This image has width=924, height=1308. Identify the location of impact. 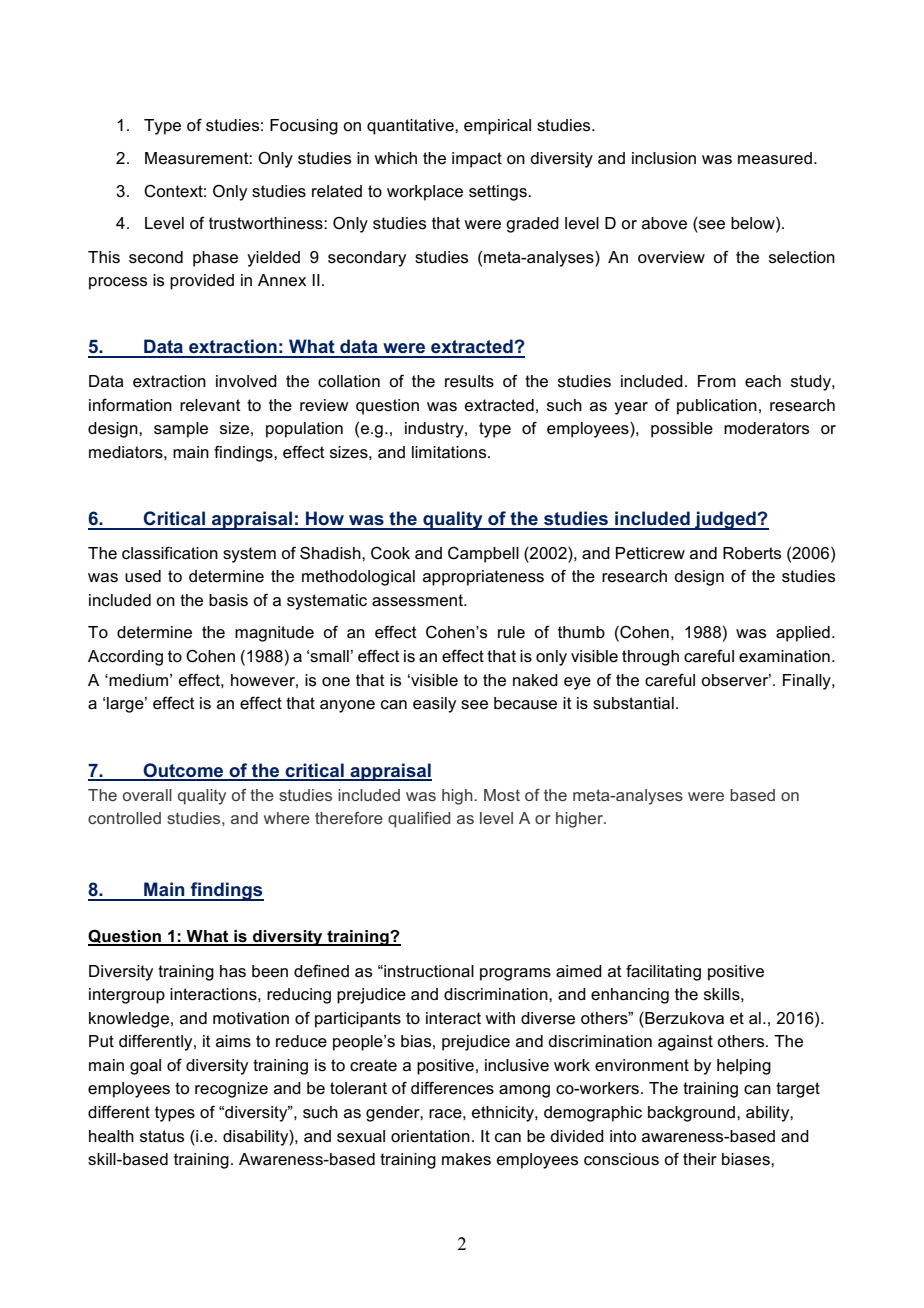
(477, 160).
